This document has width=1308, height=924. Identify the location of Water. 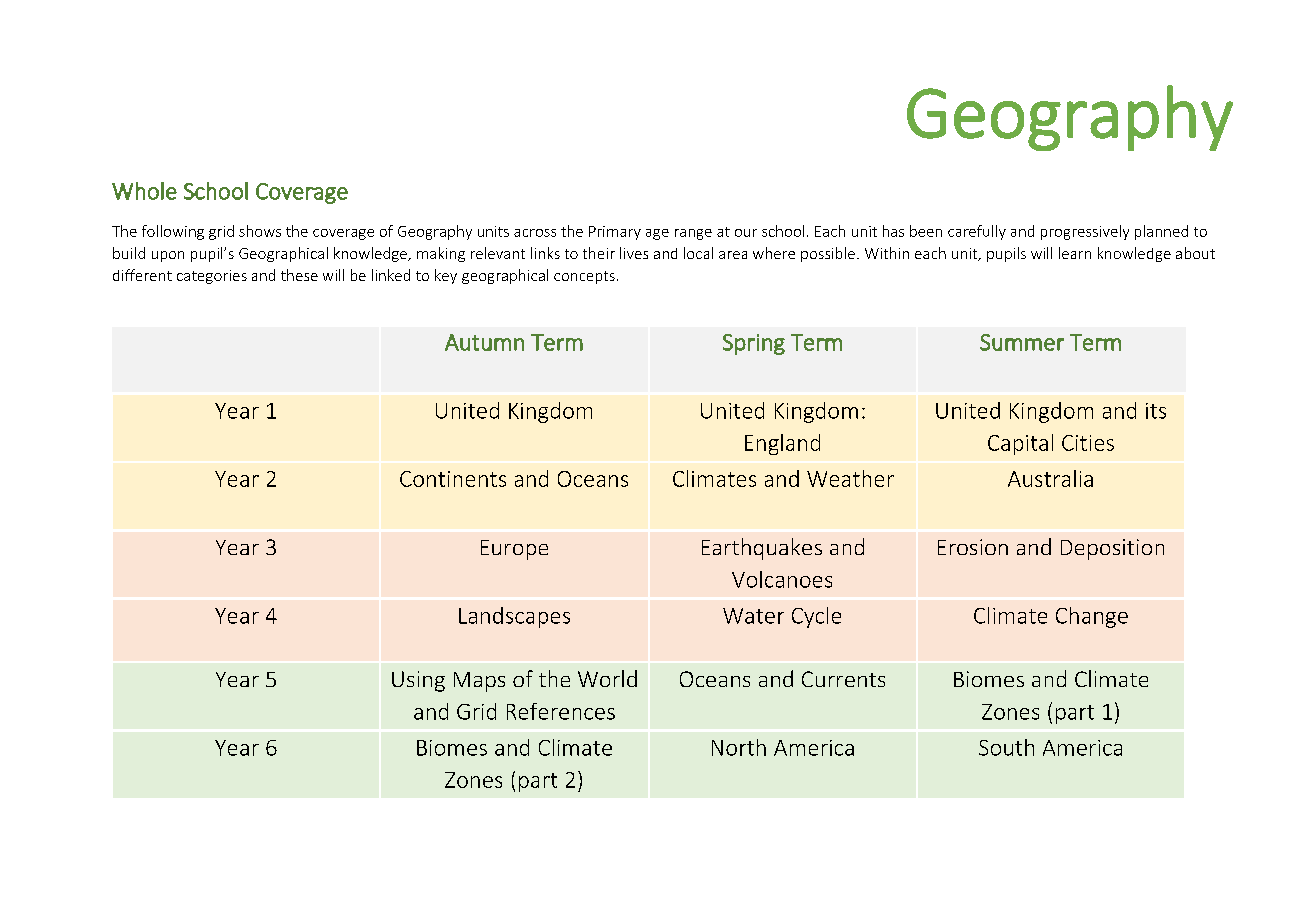
(753, 616).
